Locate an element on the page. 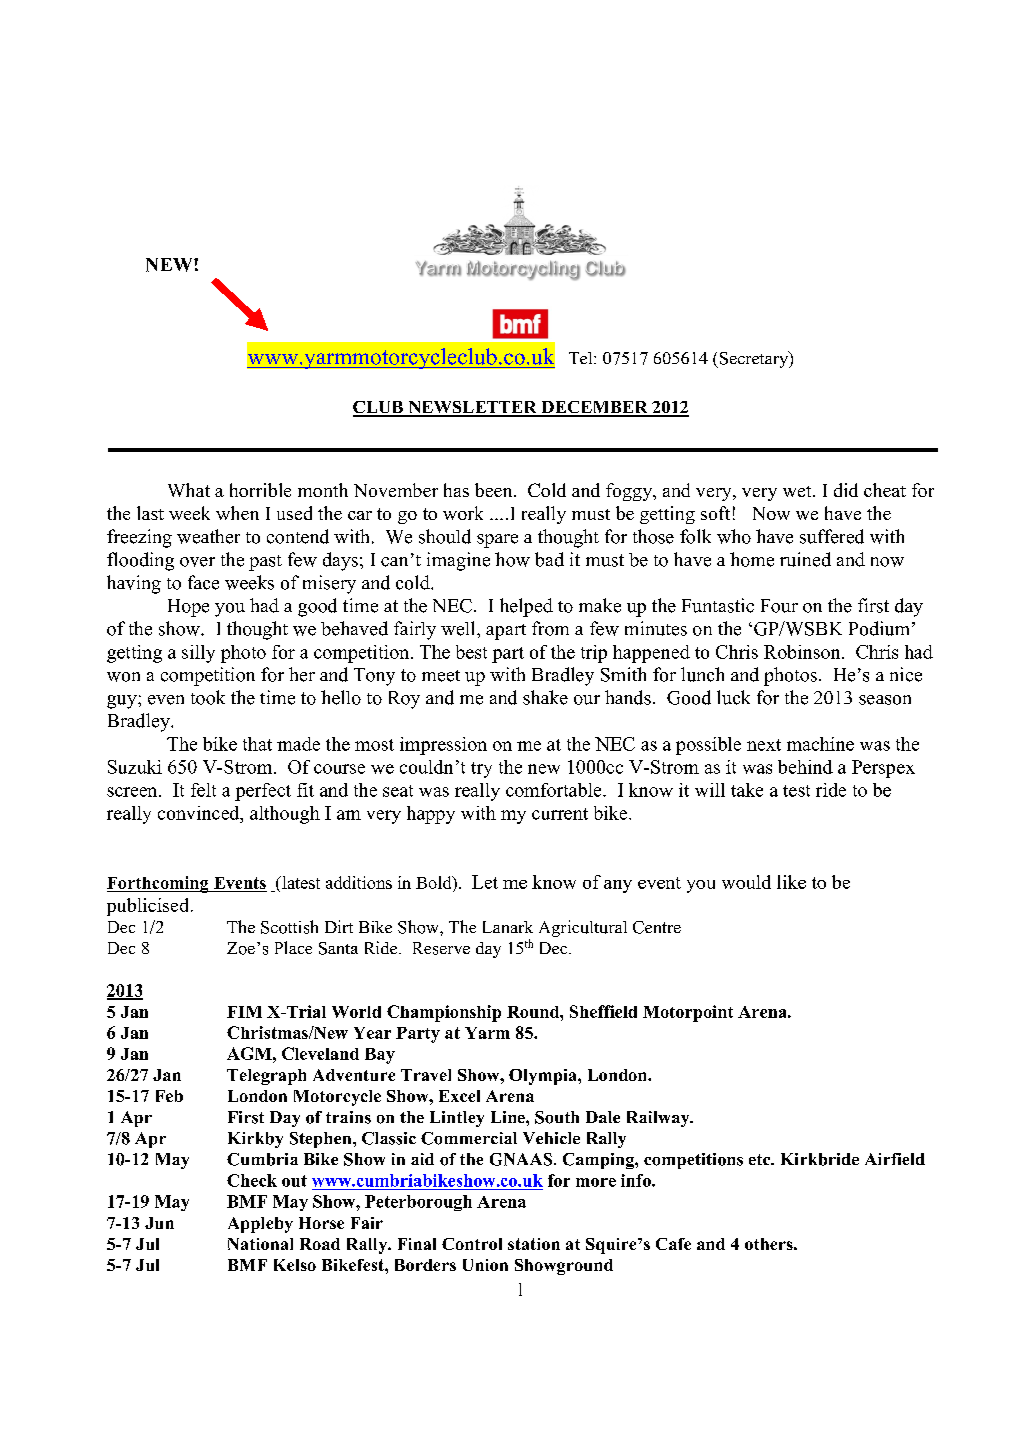 This page has height=1444, width=1021. National is located at coordinates (260, 1244).
